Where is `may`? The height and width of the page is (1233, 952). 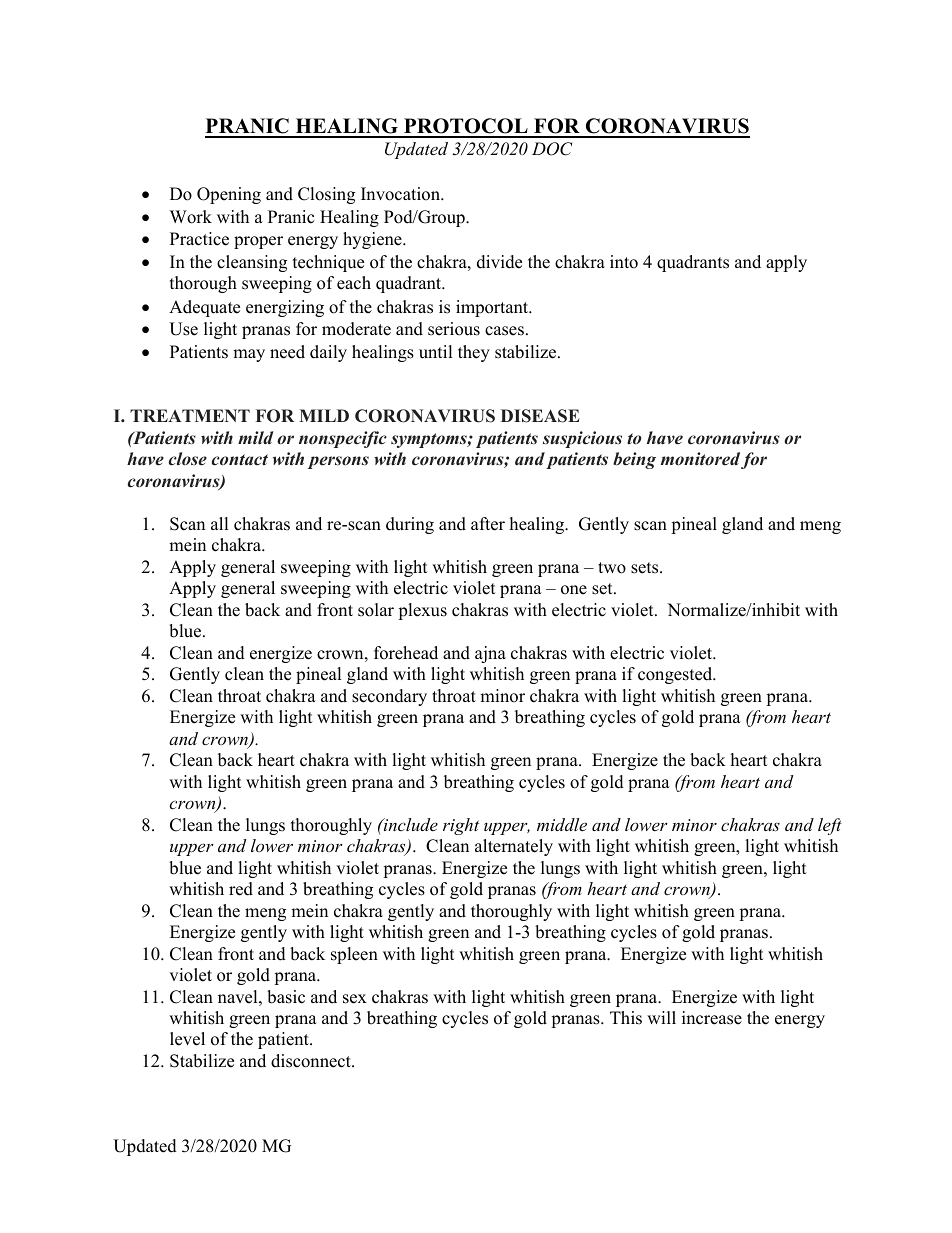
may is located at coordinates (249, 355).
